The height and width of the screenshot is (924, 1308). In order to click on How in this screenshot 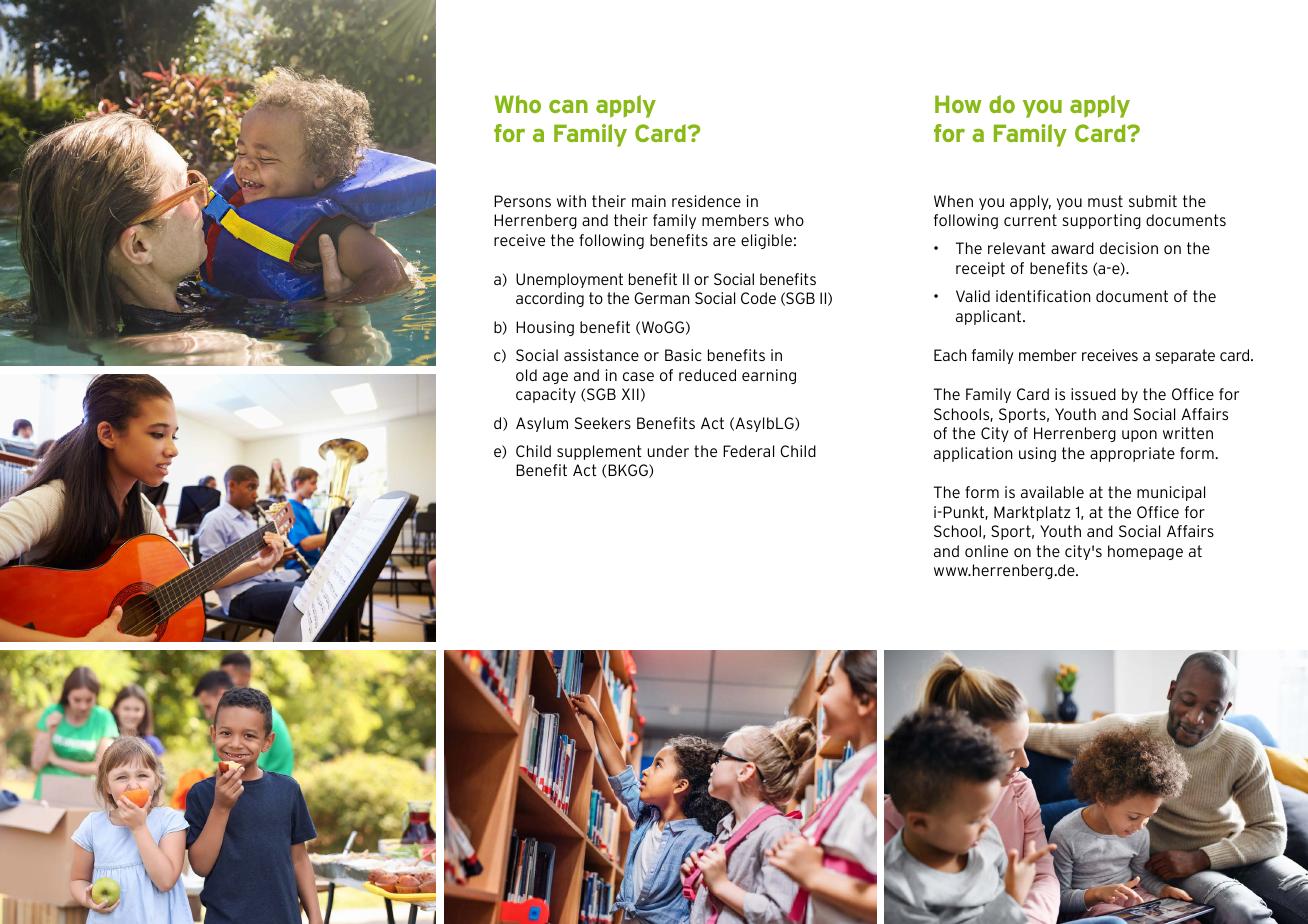, I will do `click(958, 104)`.
